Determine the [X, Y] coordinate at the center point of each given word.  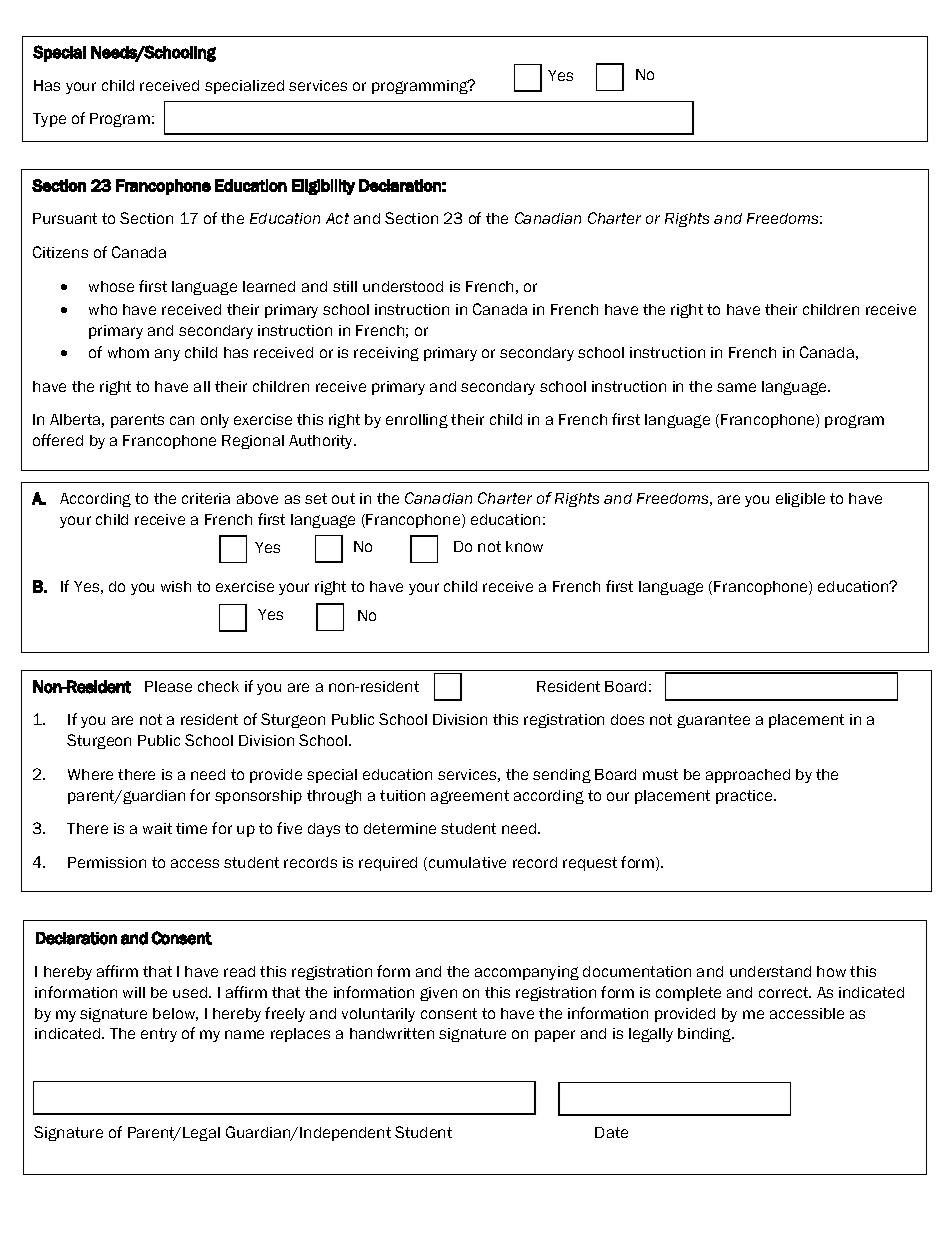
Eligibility [323, 187]
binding [706, 1035]
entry [159, 1035]
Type [49, 120]
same [736, 387]
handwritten [392, 1033]
